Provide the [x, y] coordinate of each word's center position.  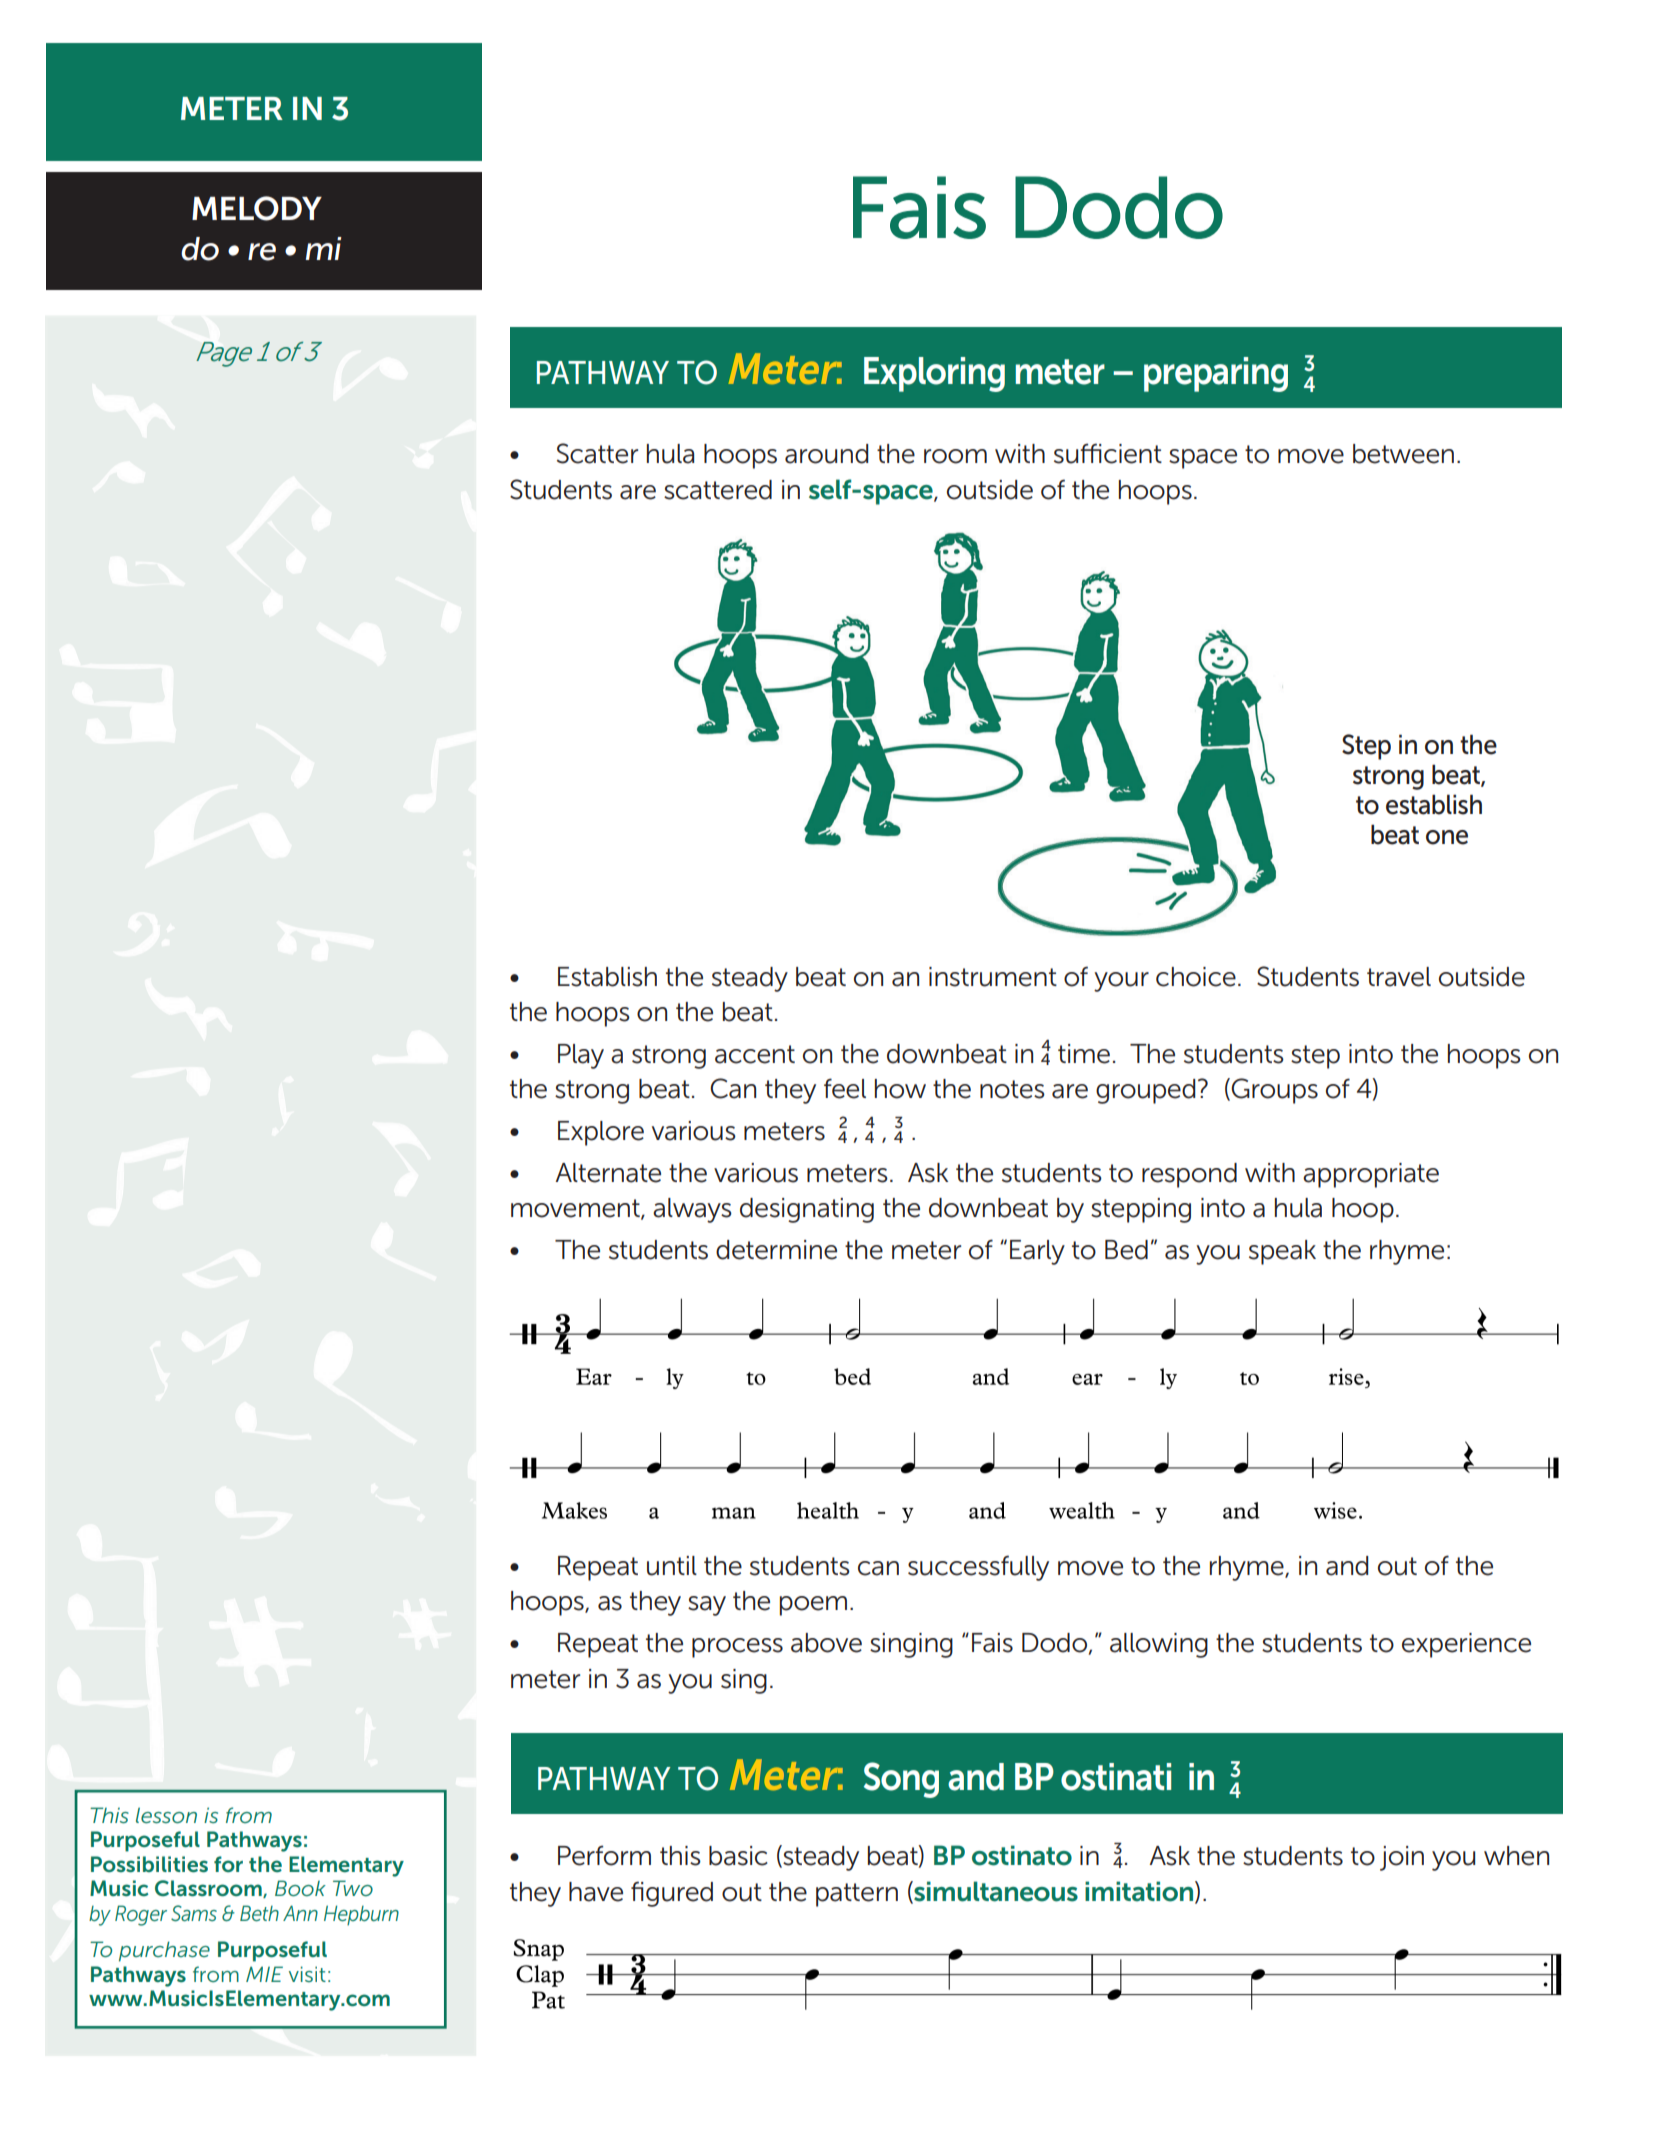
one [1447, 837]
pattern [857, 1895]
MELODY [257, 208]
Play [581, 1056]
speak [1282, 1252]
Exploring [934, 374]
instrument [993, 977]
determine [776, 1250]
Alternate [608, 1173]
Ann [300, 1913]
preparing [1216, 374]
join [1402, 1858]
